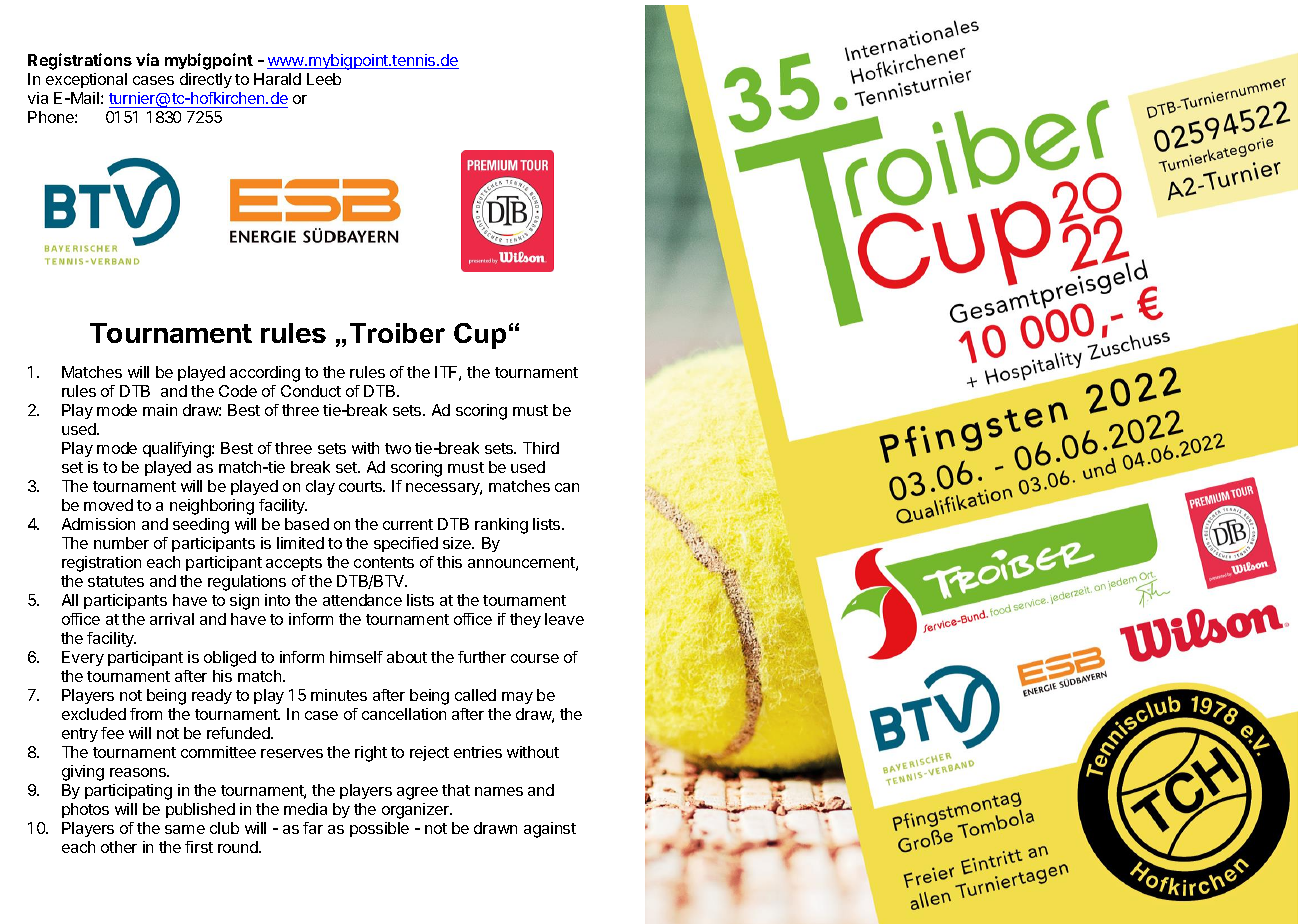  I want to click on exceptional, so click(86, 80).
